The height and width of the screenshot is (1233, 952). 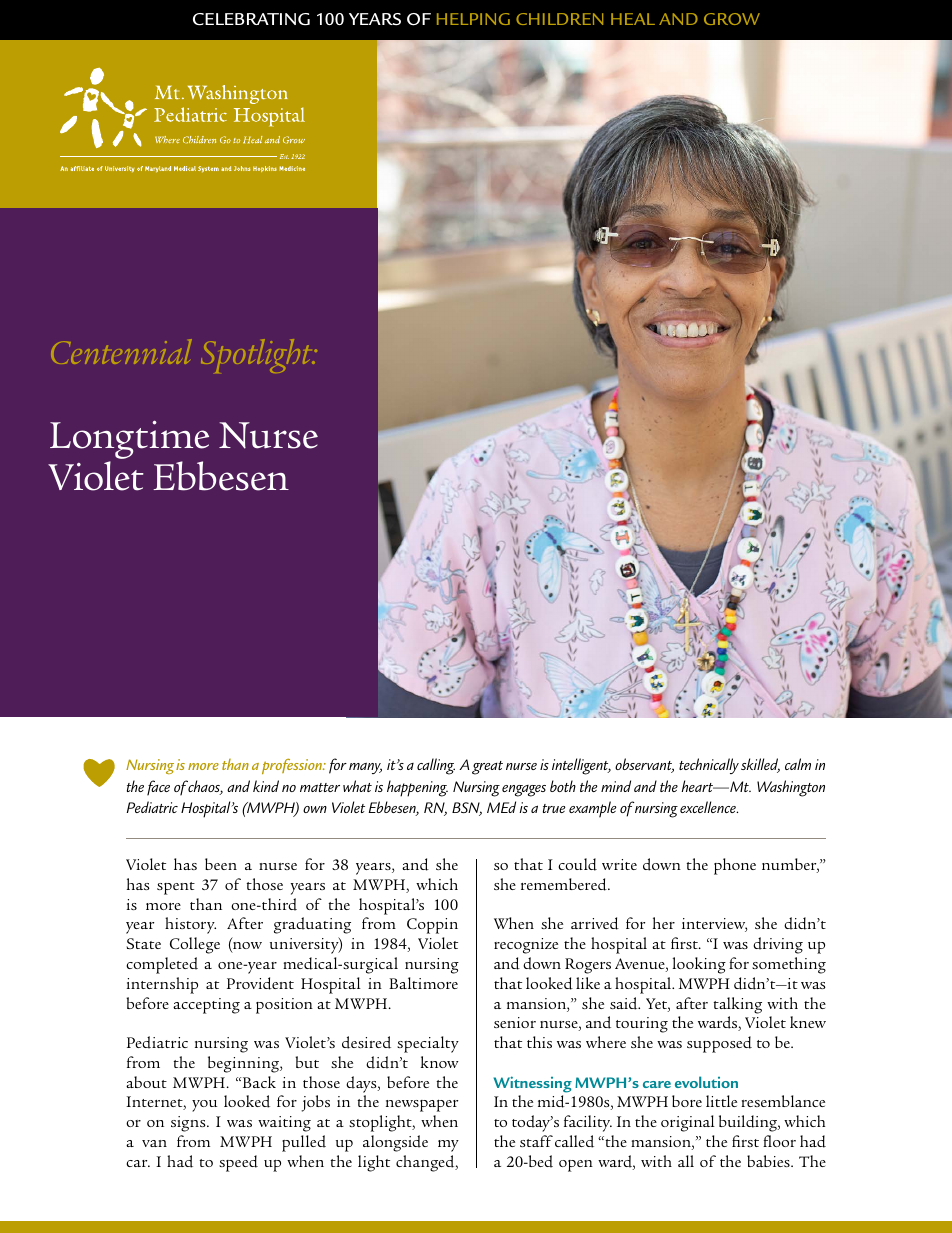 I want to click on newspaper, so click(x=422, y=1106).
